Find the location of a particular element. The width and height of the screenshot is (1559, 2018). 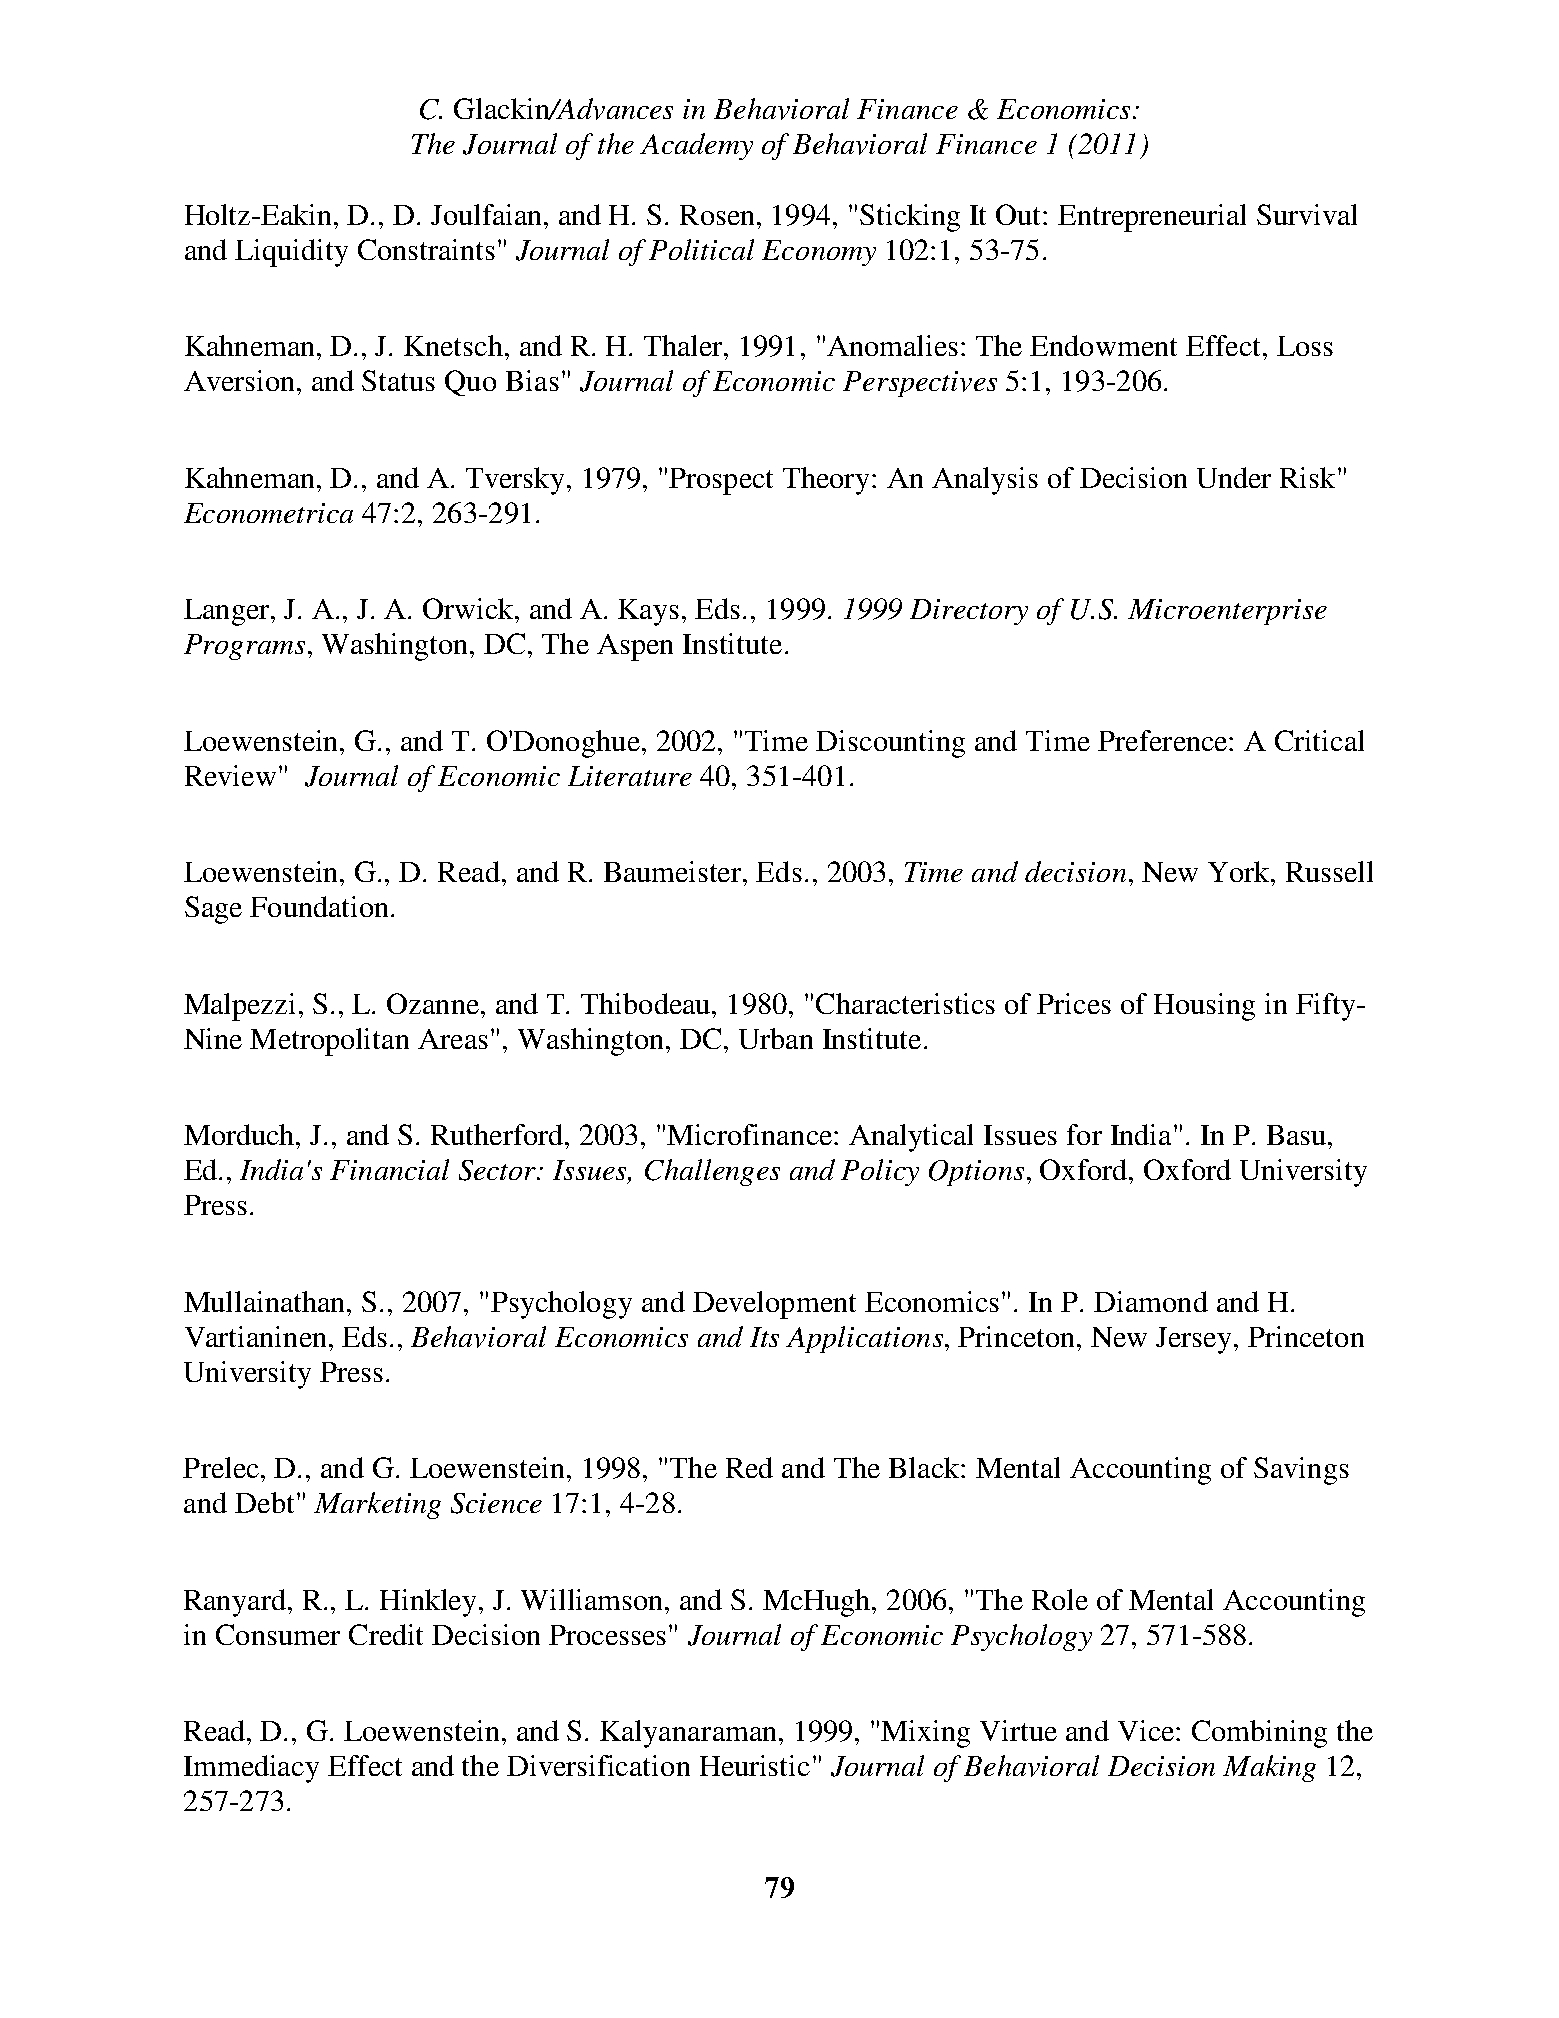

Immediacy is located at coordinates (251, 1769).
